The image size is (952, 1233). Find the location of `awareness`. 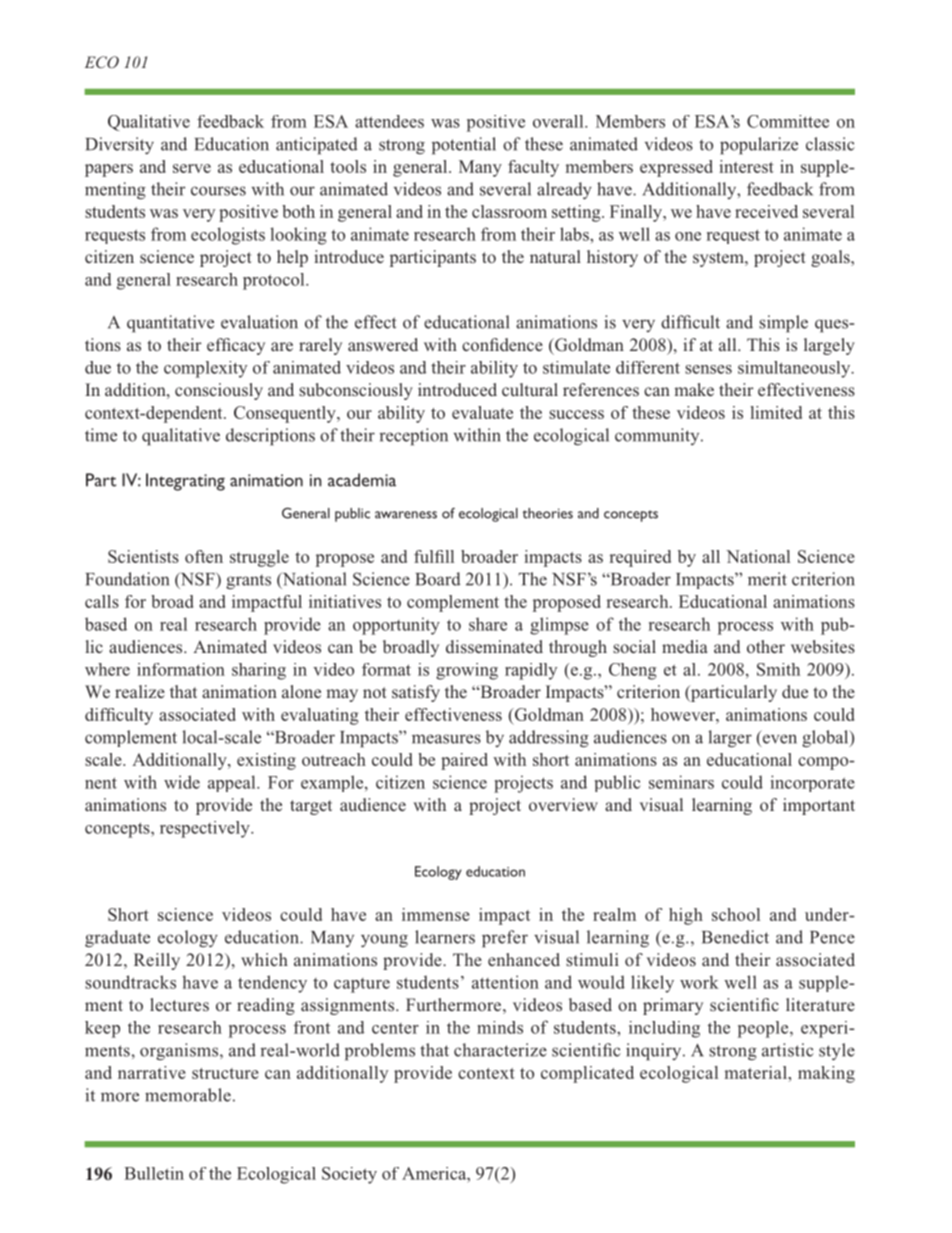

awareness is located at coordinates (406, 515).
